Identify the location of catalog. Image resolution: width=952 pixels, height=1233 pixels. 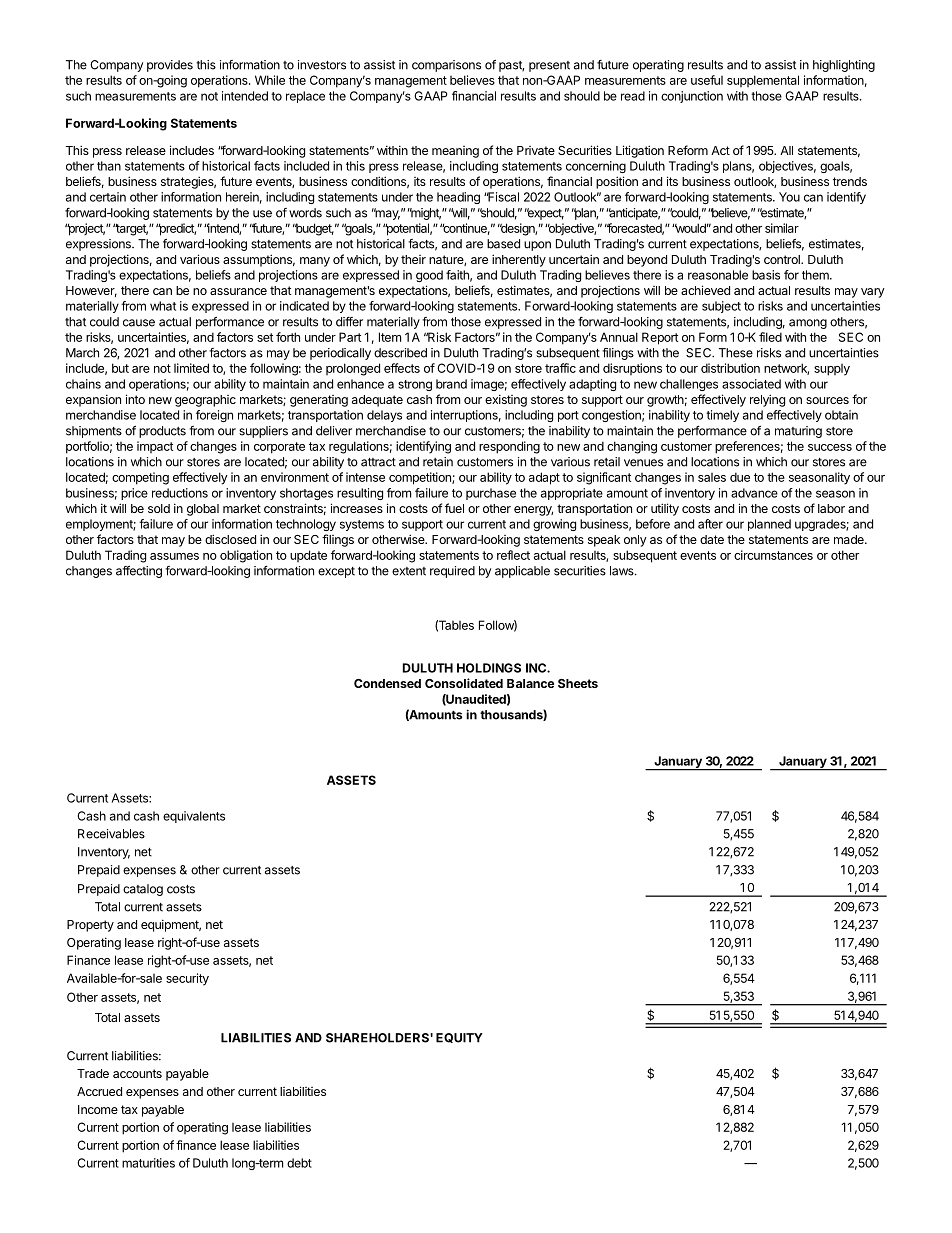
(143, 890).
